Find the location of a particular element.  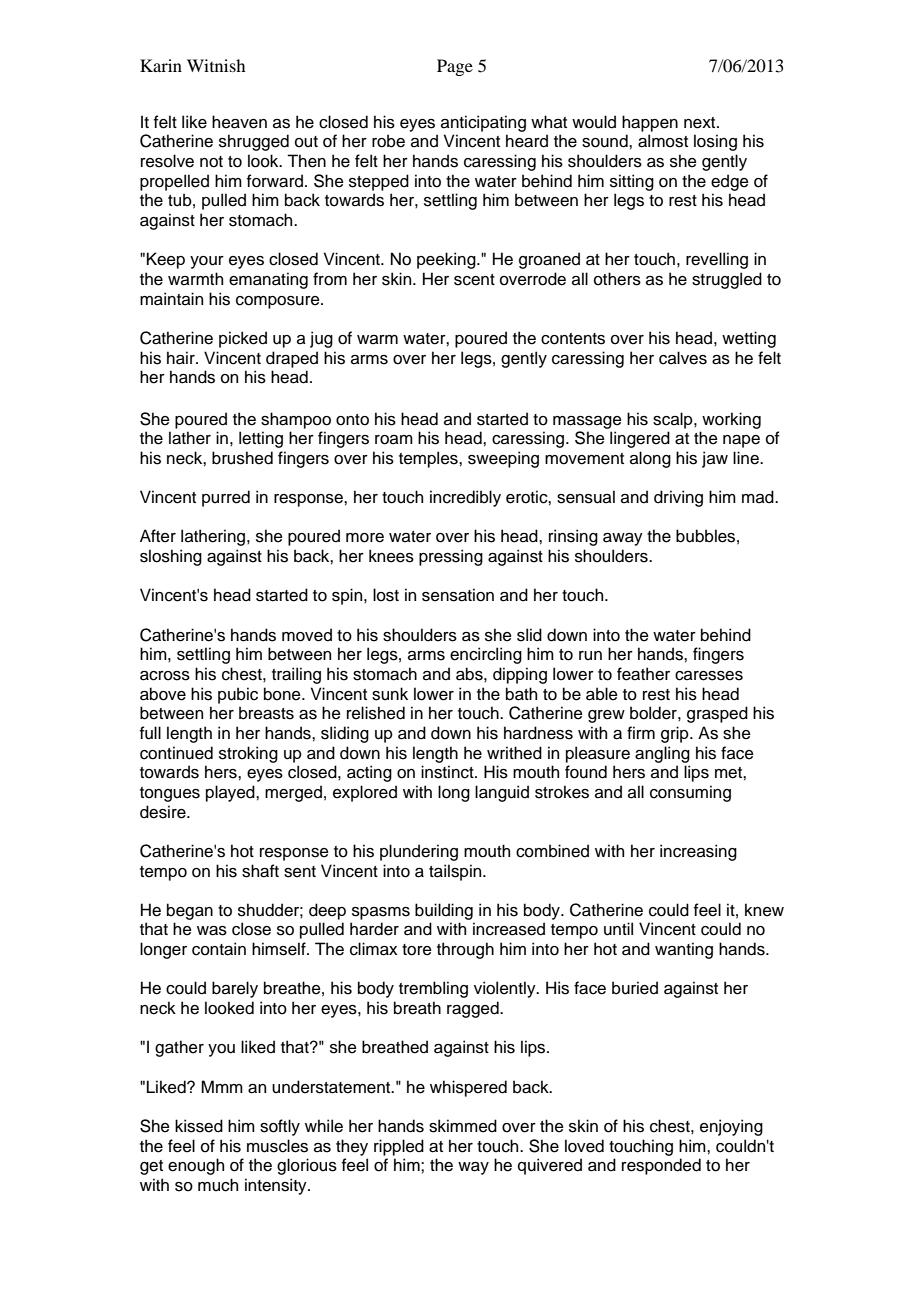

responded is located at coordinates (661, 1166).
